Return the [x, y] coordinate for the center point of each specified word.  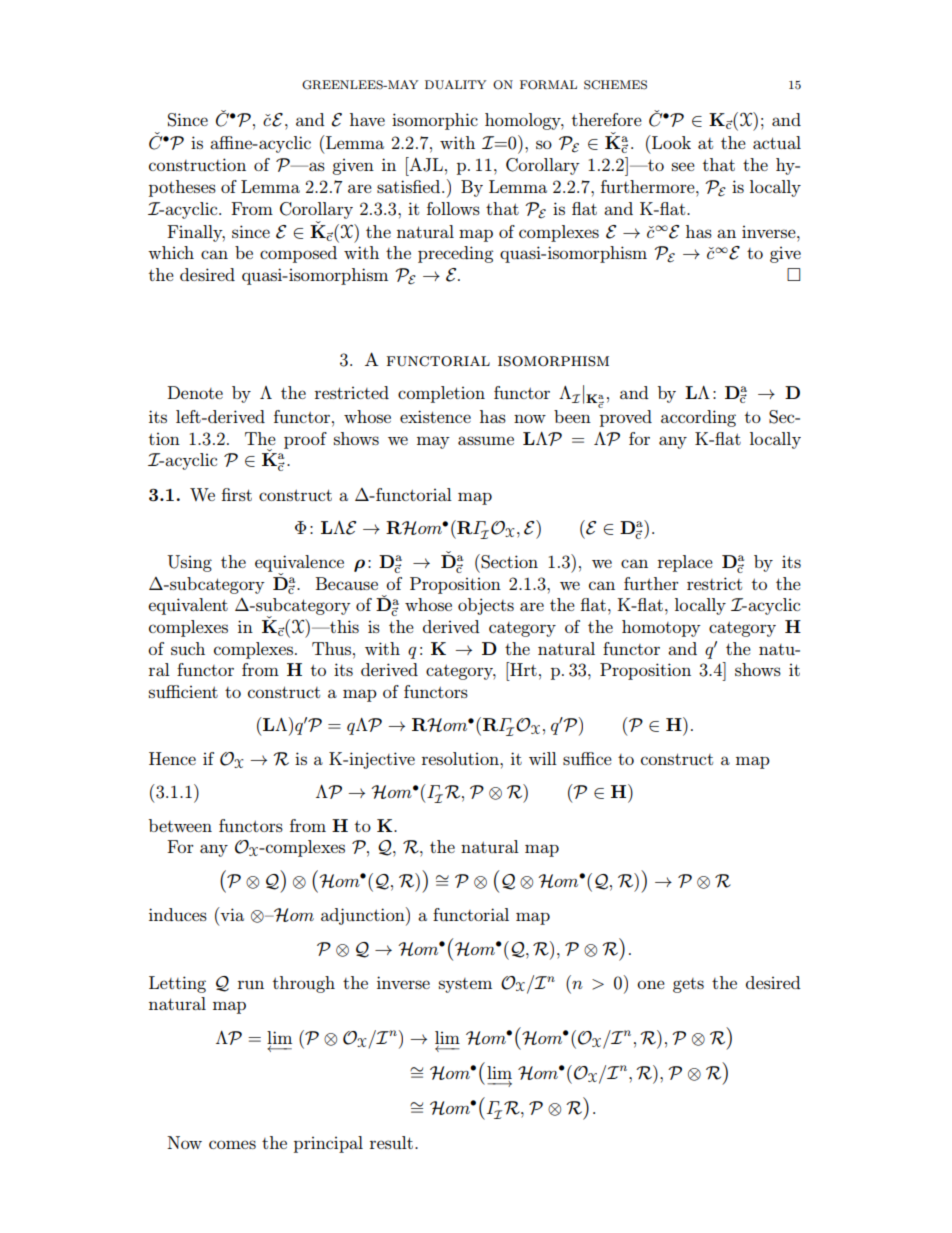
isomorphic [435, 121]
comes [232, 1144]
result [391, 1142]
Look [670, 142]
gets [688, 985]
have [367, 119]
